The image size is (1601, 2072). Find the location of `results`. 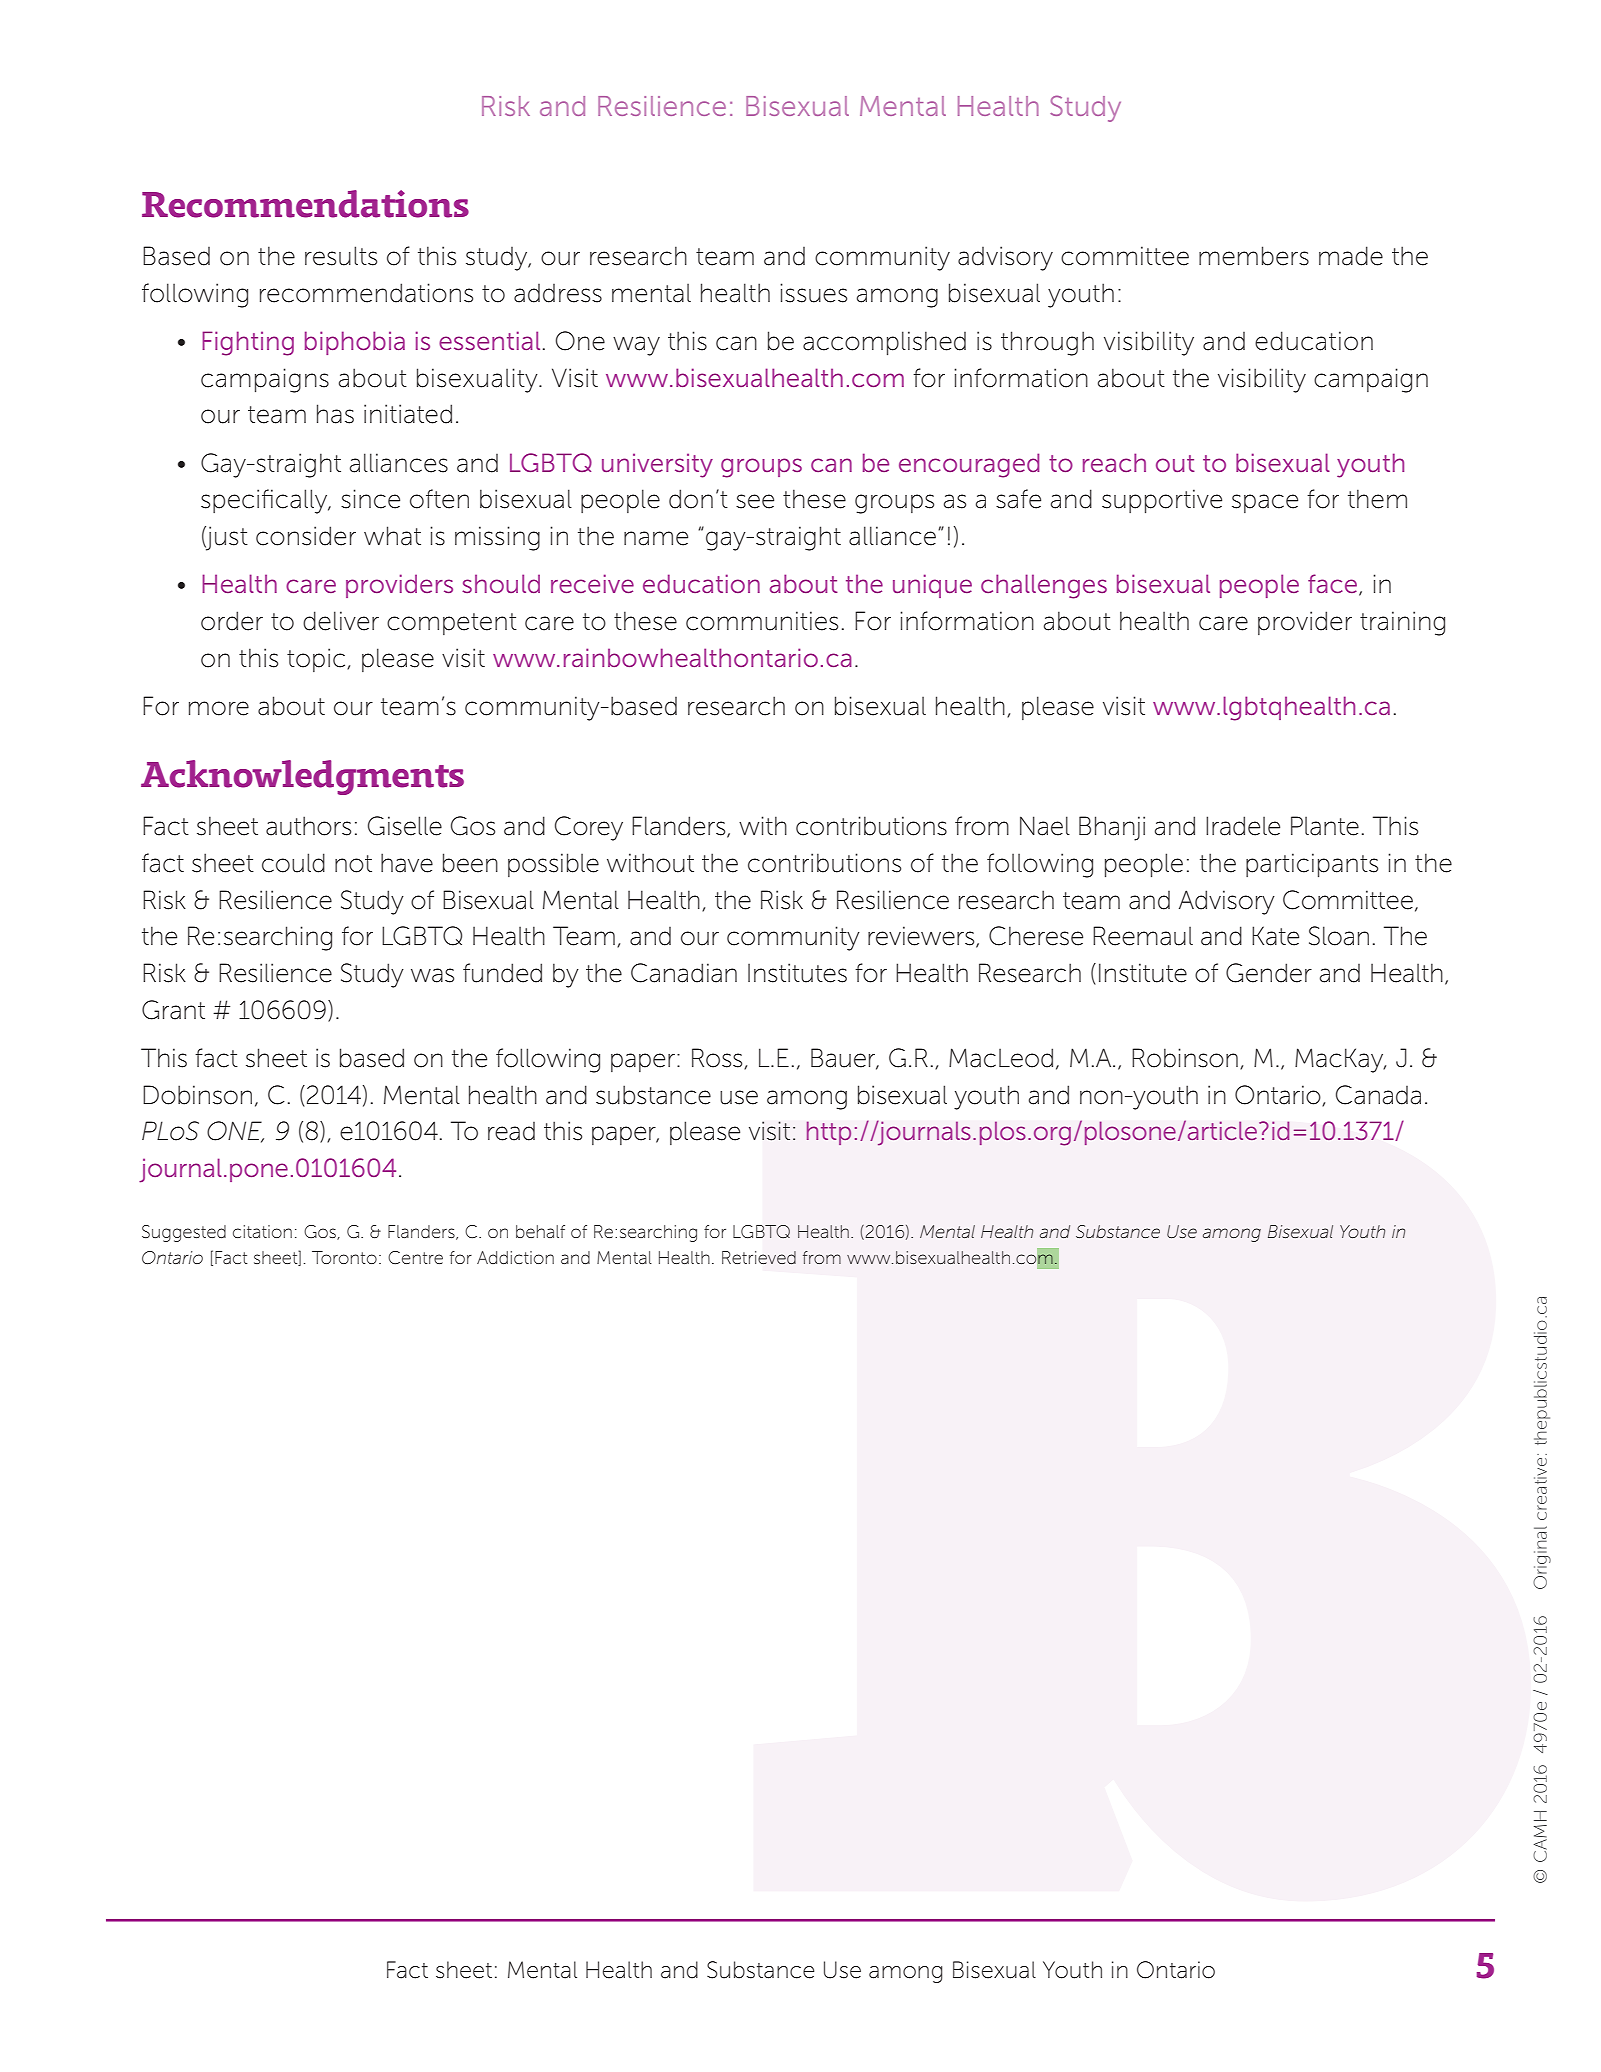

results is located at coordinates (341, 256).
